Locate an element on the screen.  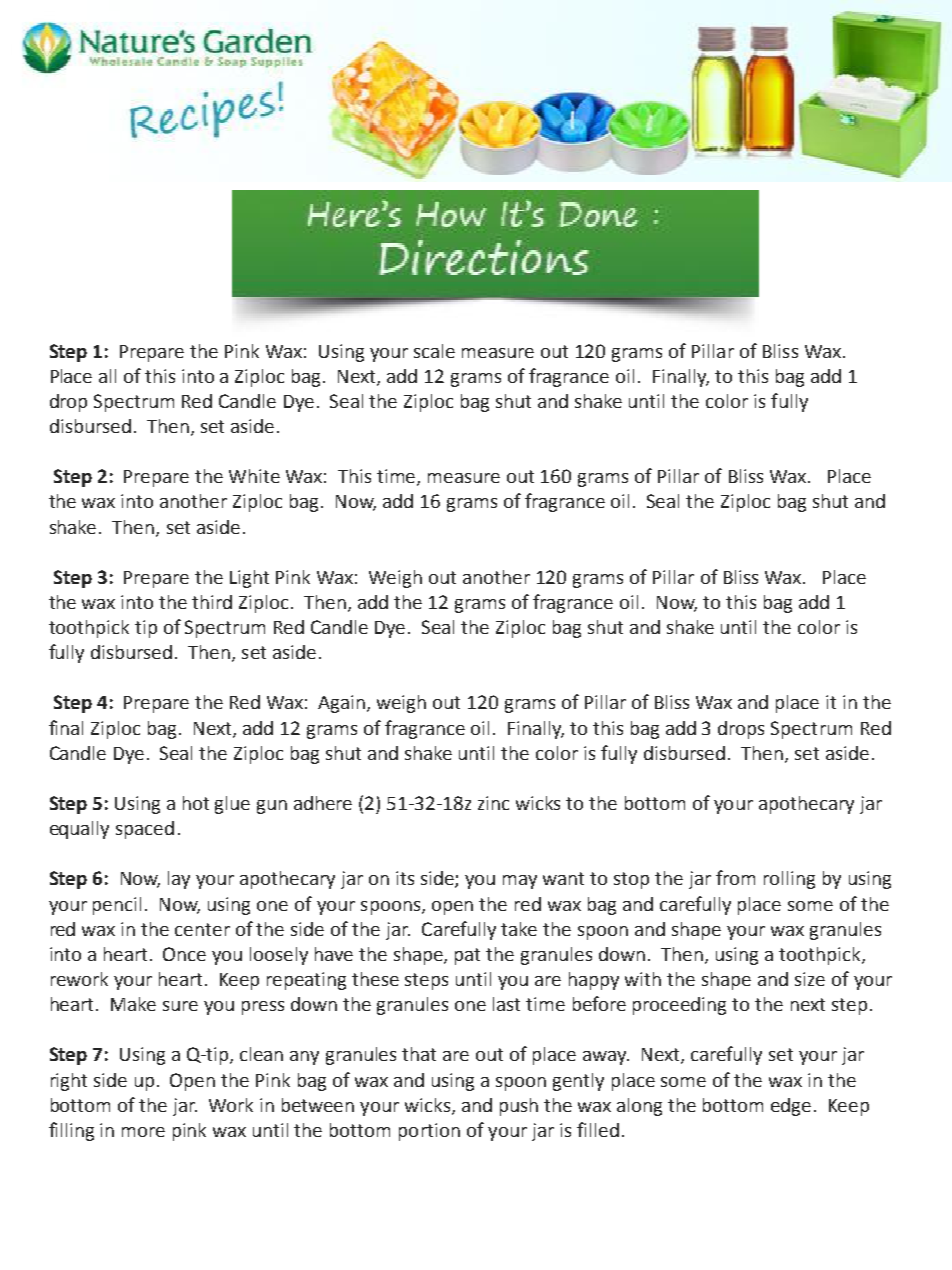
edge is located at coordinates (791, 1107).
